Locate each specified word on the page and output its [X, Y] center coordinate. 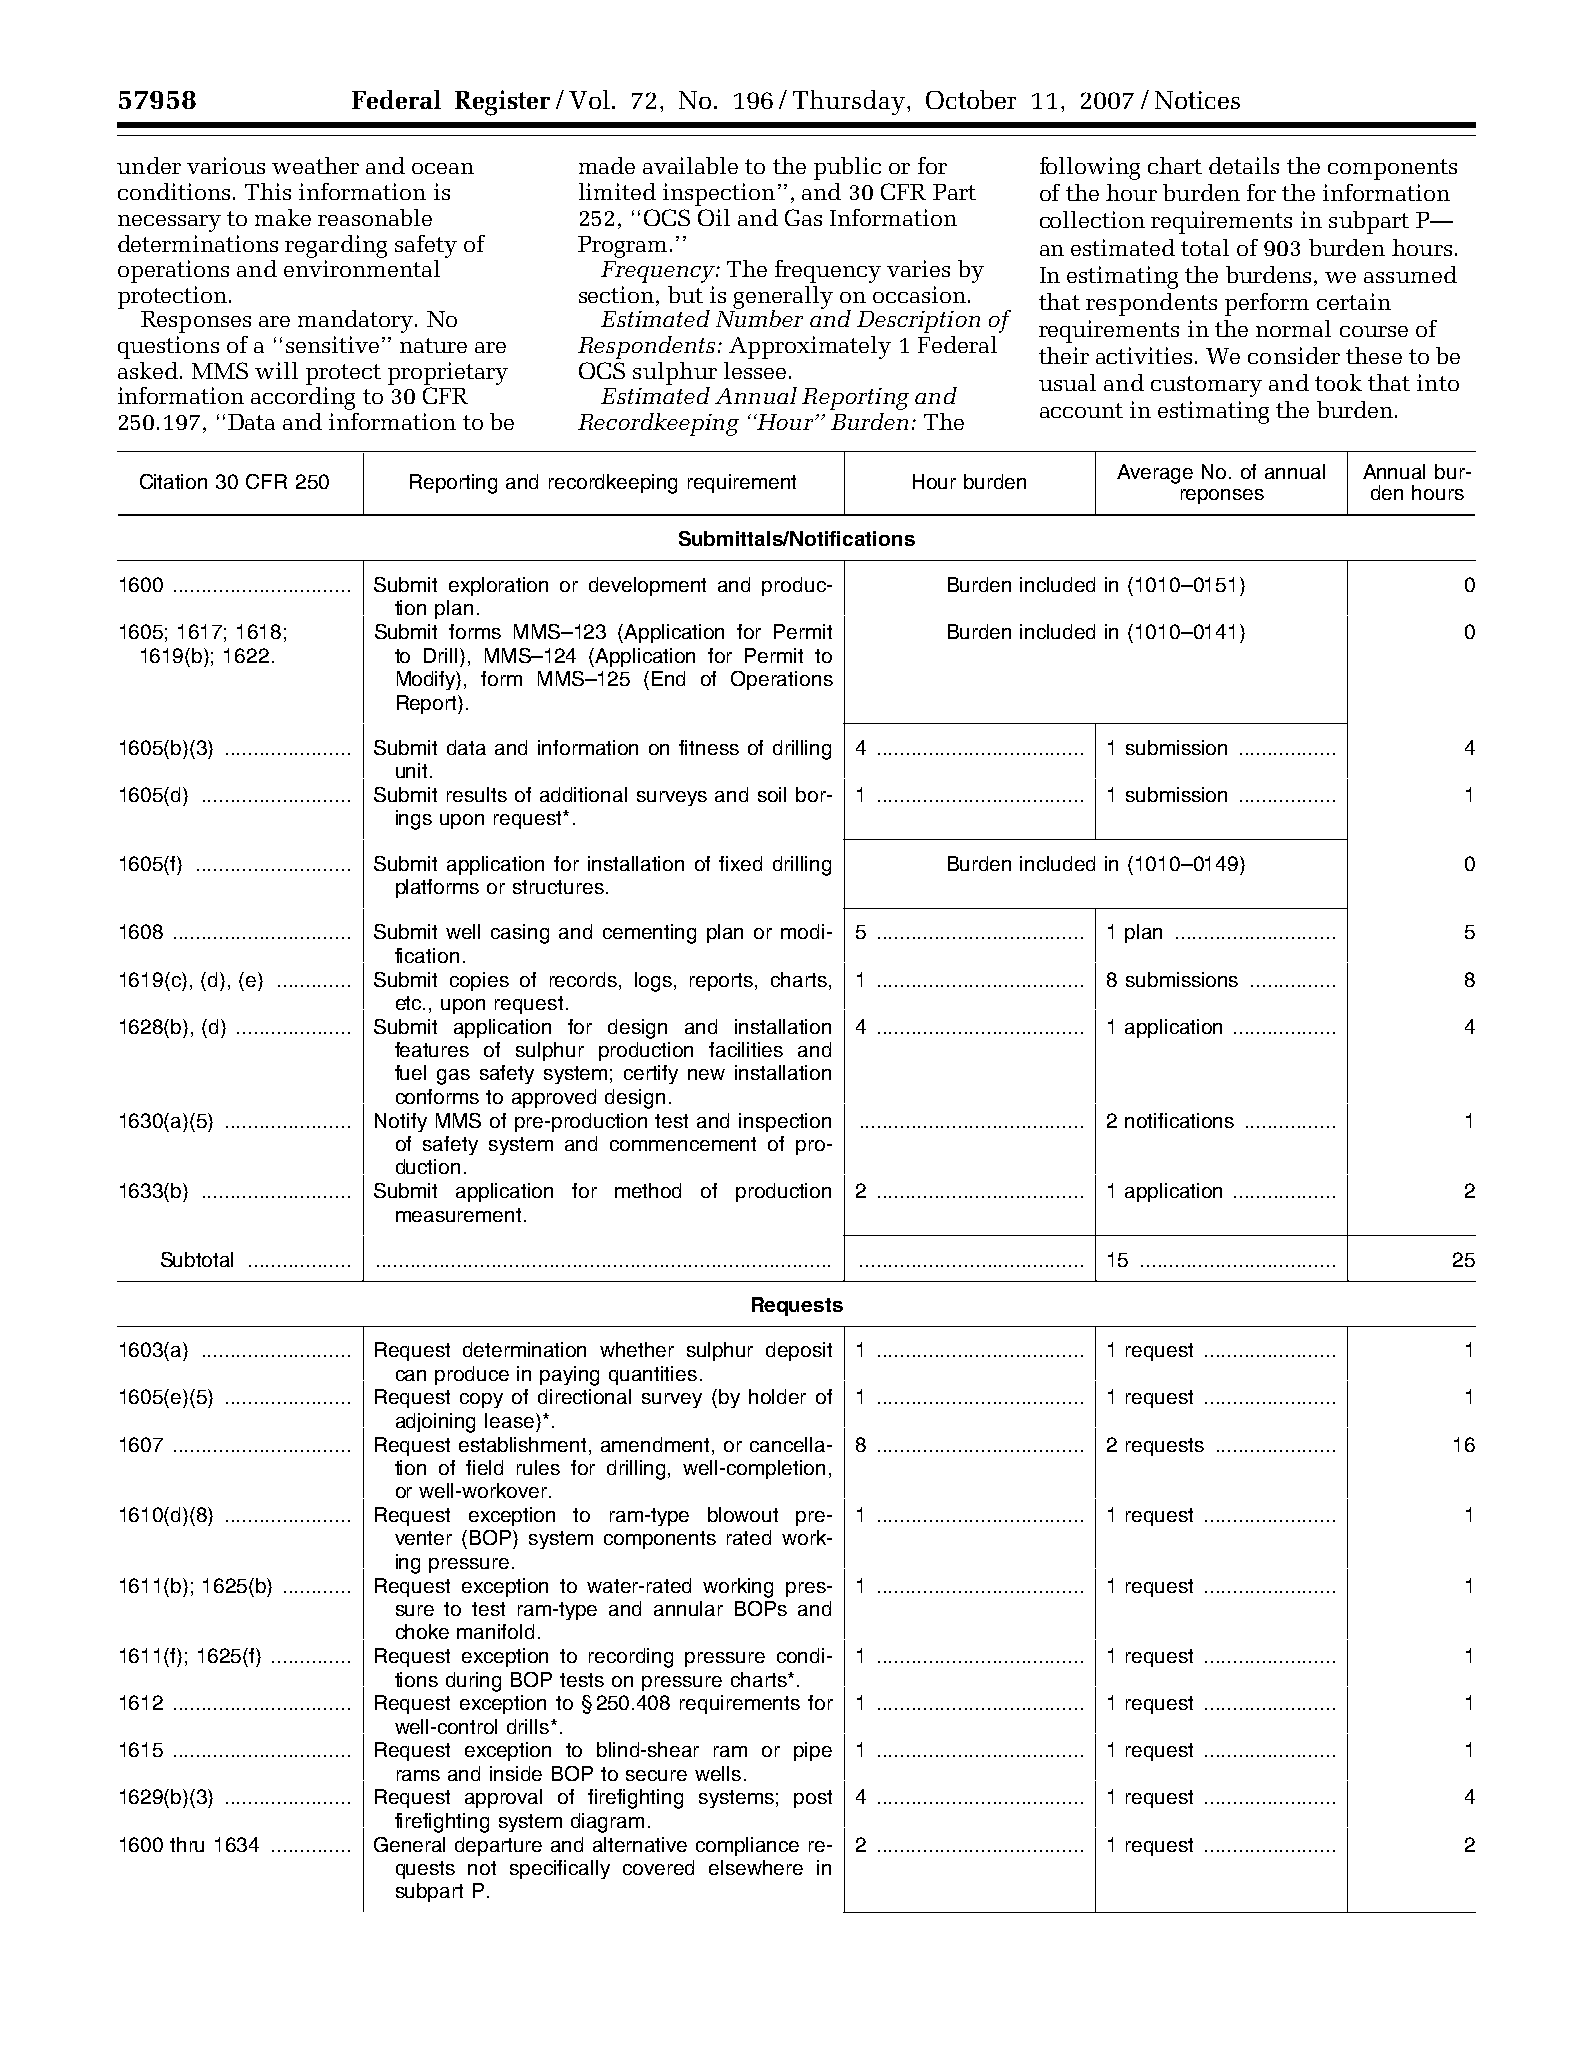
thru [187, 1844]
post [813, 1799]
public [847, 168]
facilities [746, 1049]
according [303, 397]
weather [315, 165]
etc [410, 1003]
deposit [799, 1351]
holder [777, 1396]
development [647, 586]
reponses [1222, 496]
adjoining [435, 1423]
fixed [740, 863]
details [1244, 165]
